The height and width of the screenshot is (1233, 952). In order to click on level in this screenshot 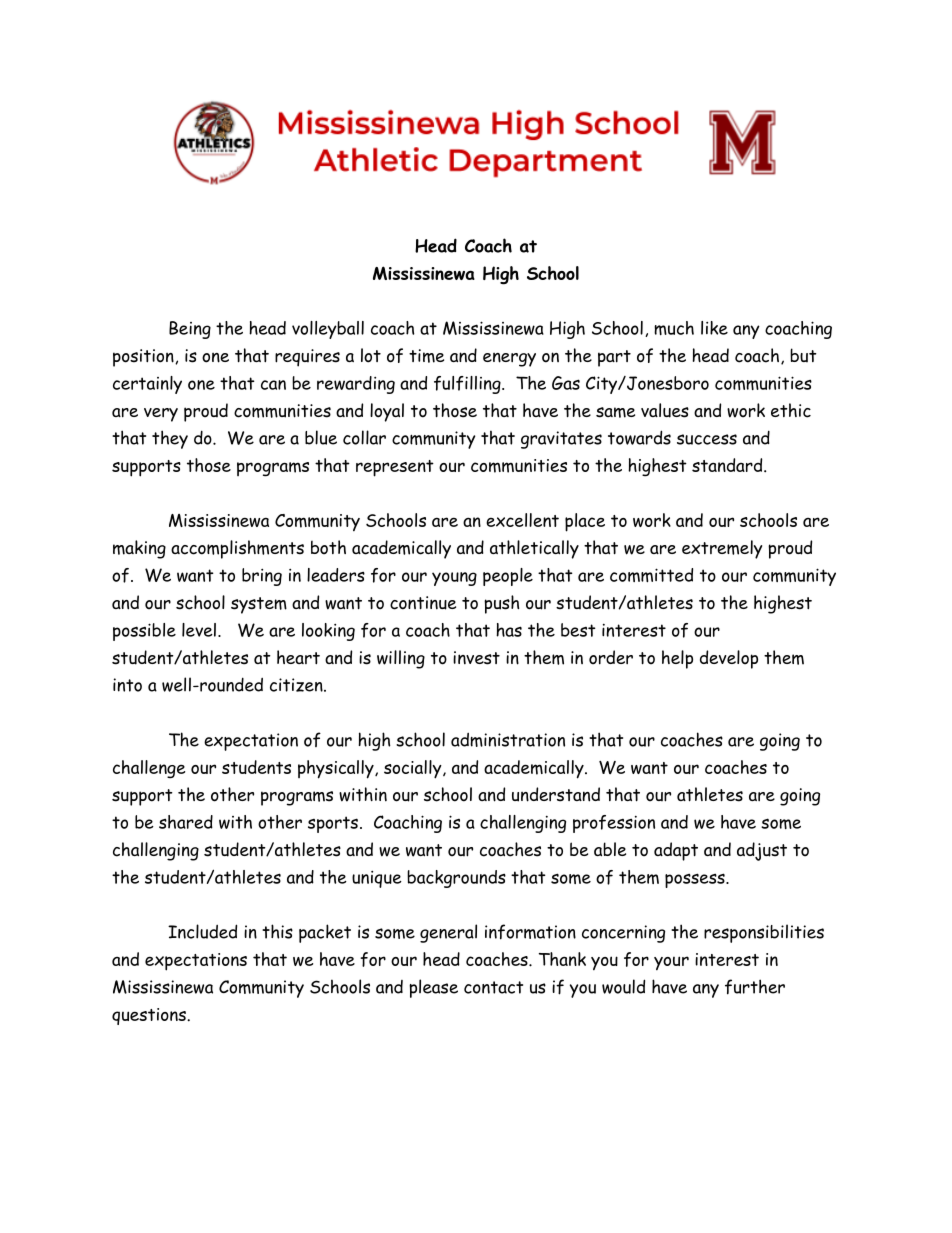, I will do `click(199, 630)`.
